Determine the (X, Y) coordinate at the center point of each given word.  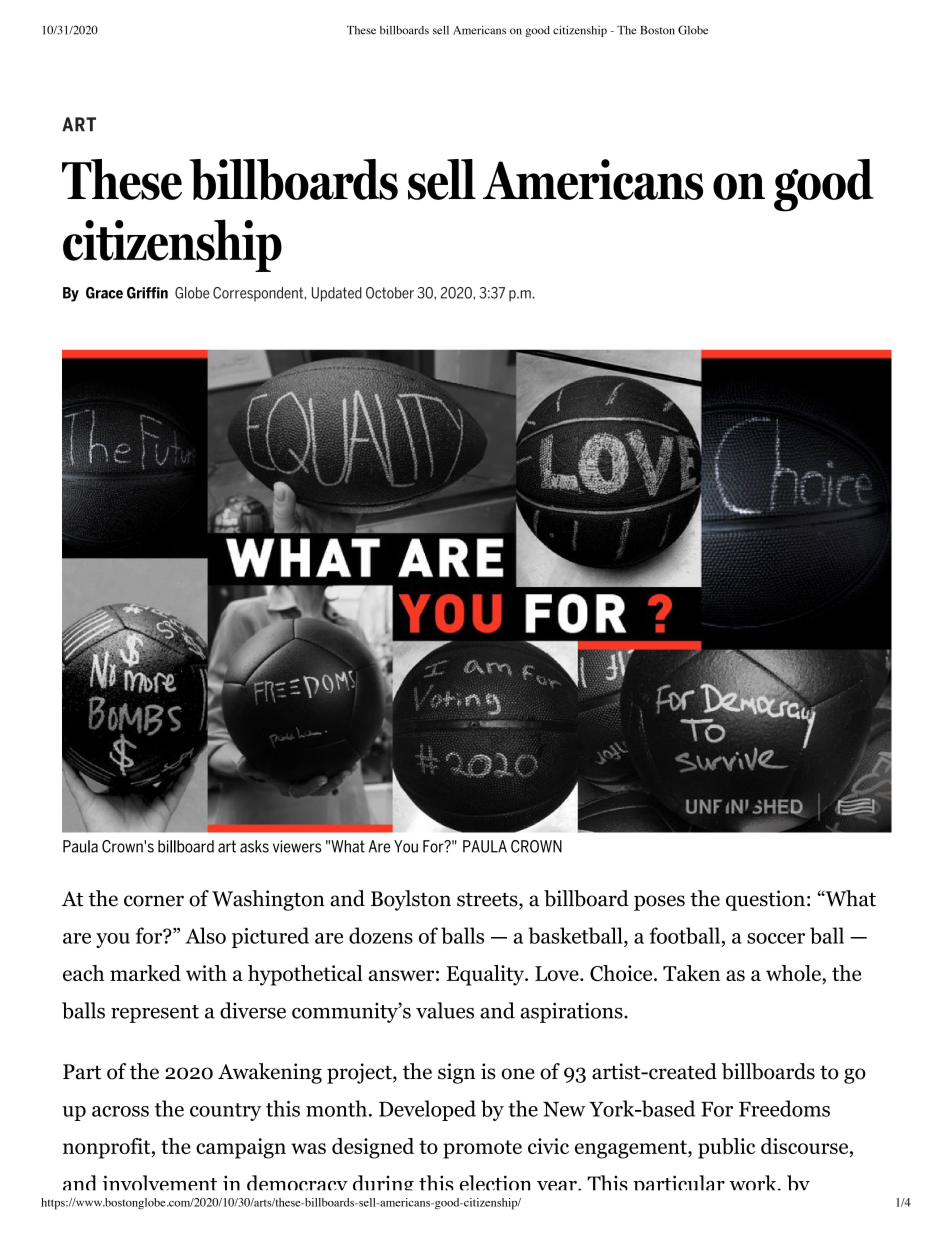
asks (254, 846)
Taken (691, 973)
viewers (297, 846)
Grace (104, 293)
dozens (381, 935)
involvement (160, 1183)
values (445, 1010)
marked (145, 973)
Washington (268, 900)
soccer (776, 938)
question (765, 900)
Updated (337, 294)
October (390, 293)
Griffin (147, 293)
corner (154, 901)
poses (659, 903)
